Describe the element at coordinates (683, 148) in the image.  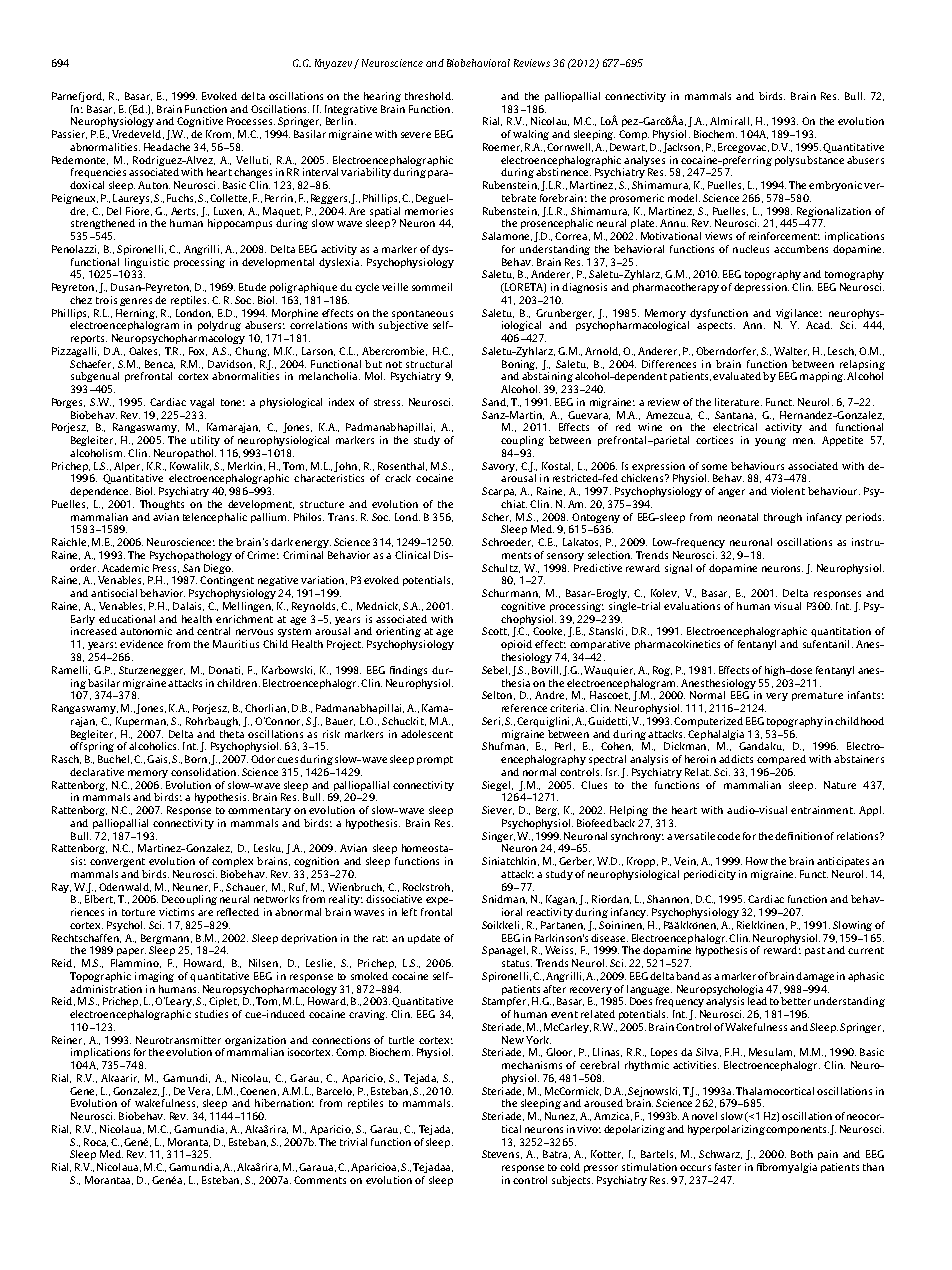
I see `Jackson` at that location.
